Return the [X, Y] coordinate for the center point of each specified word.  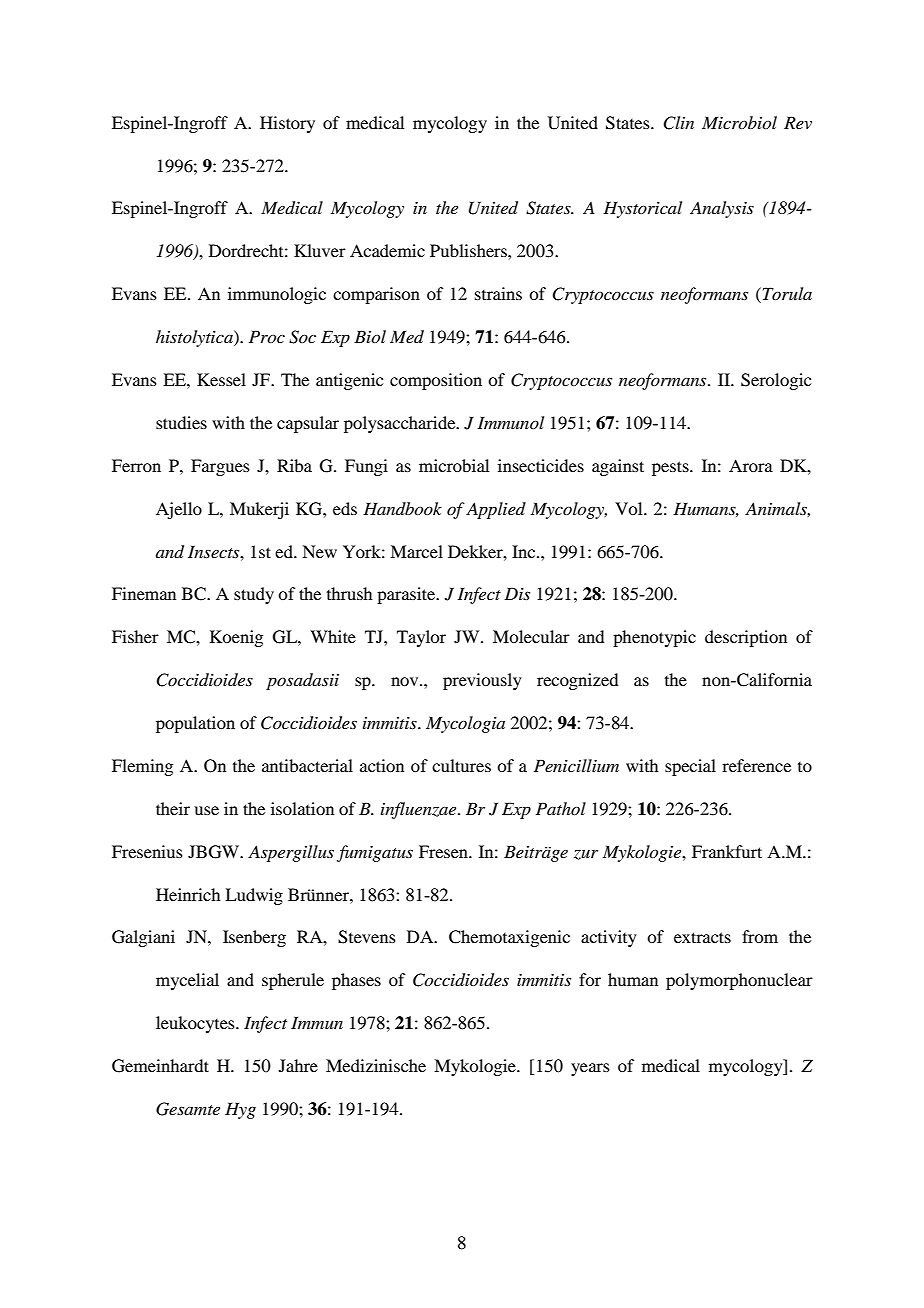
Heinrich [188, 894]
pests [671, 468]
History [287, 124]
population [195, 724]
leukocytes [196, 1024]
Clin [678, 123]
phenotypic [654, 638]
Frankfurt [727, 851]
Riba [294, 465]
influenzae [420, 810]
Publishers [469, 250]
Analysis [722, 209]
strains [498, 293]
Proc [267, 336]
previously [482, 681]
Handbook [402, 508]
